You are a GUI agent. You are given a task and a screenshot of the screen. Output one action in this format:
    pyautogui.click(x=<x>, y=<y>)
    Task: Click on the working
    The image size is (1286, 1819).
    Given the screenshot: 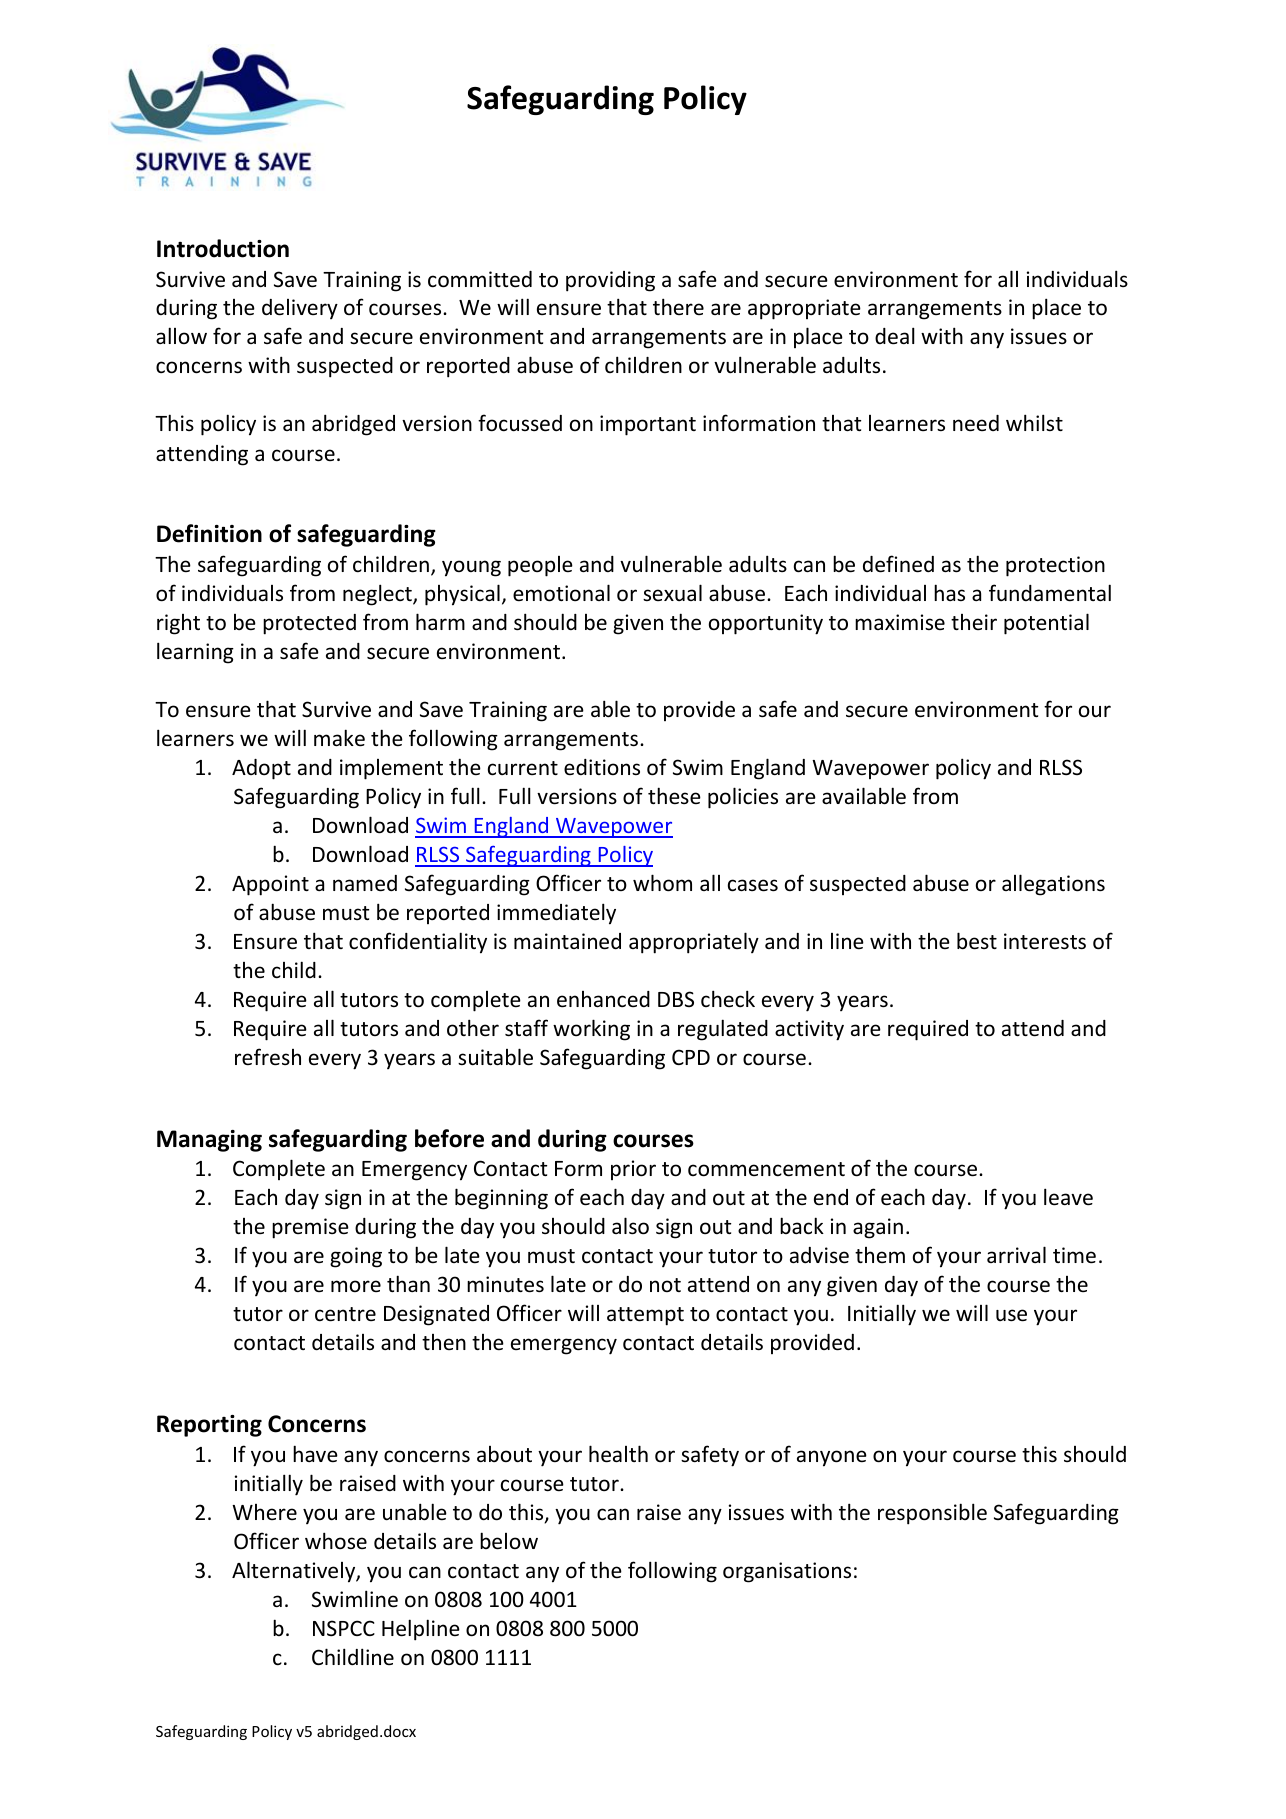 What is the action you would take?
    pyautogui.click(x=591, y=1030)
